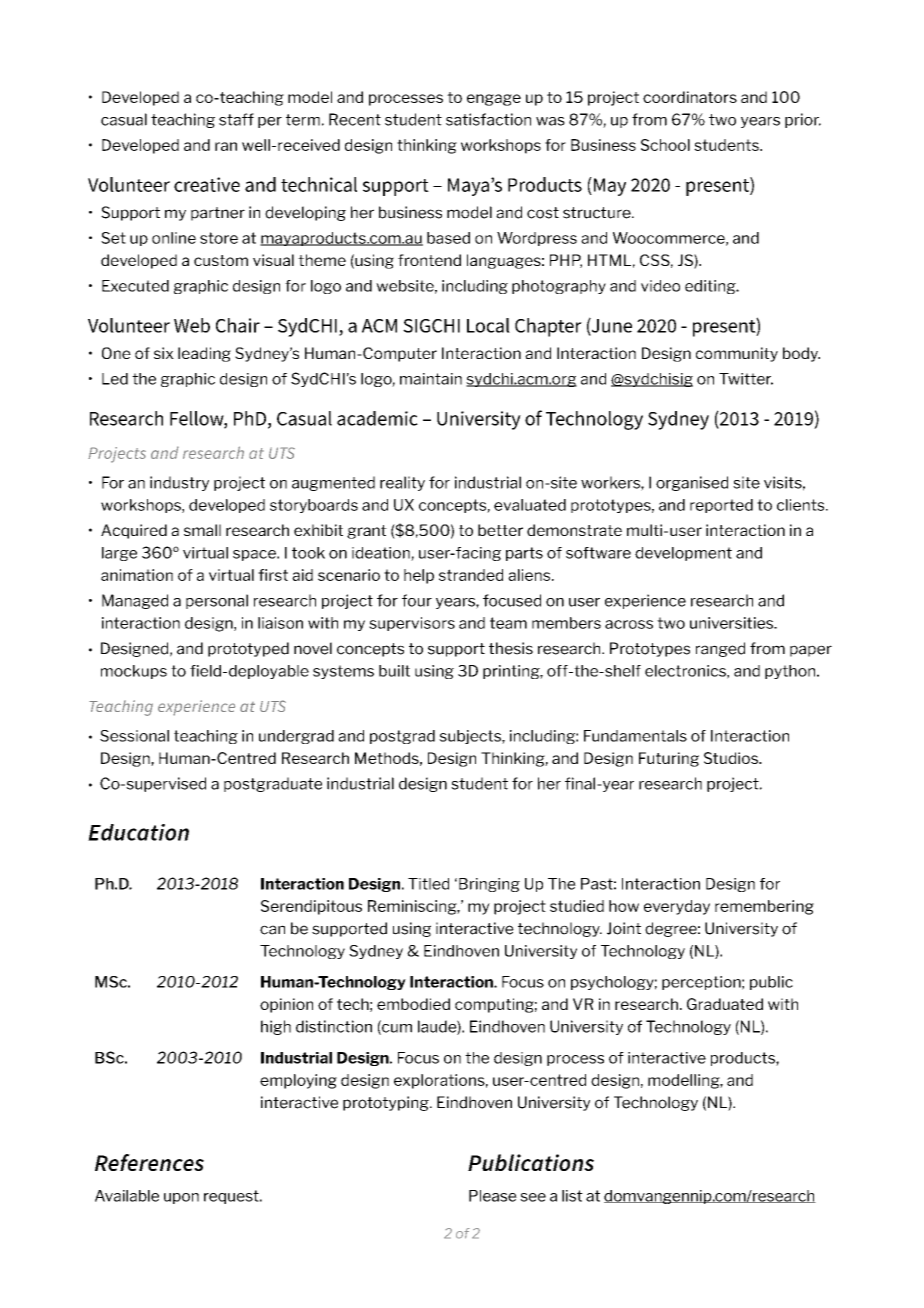 The height and width of the page is (1308, 924). Describe the element at coordinates (493, 1196) in the page. I see `Please` at that location.
